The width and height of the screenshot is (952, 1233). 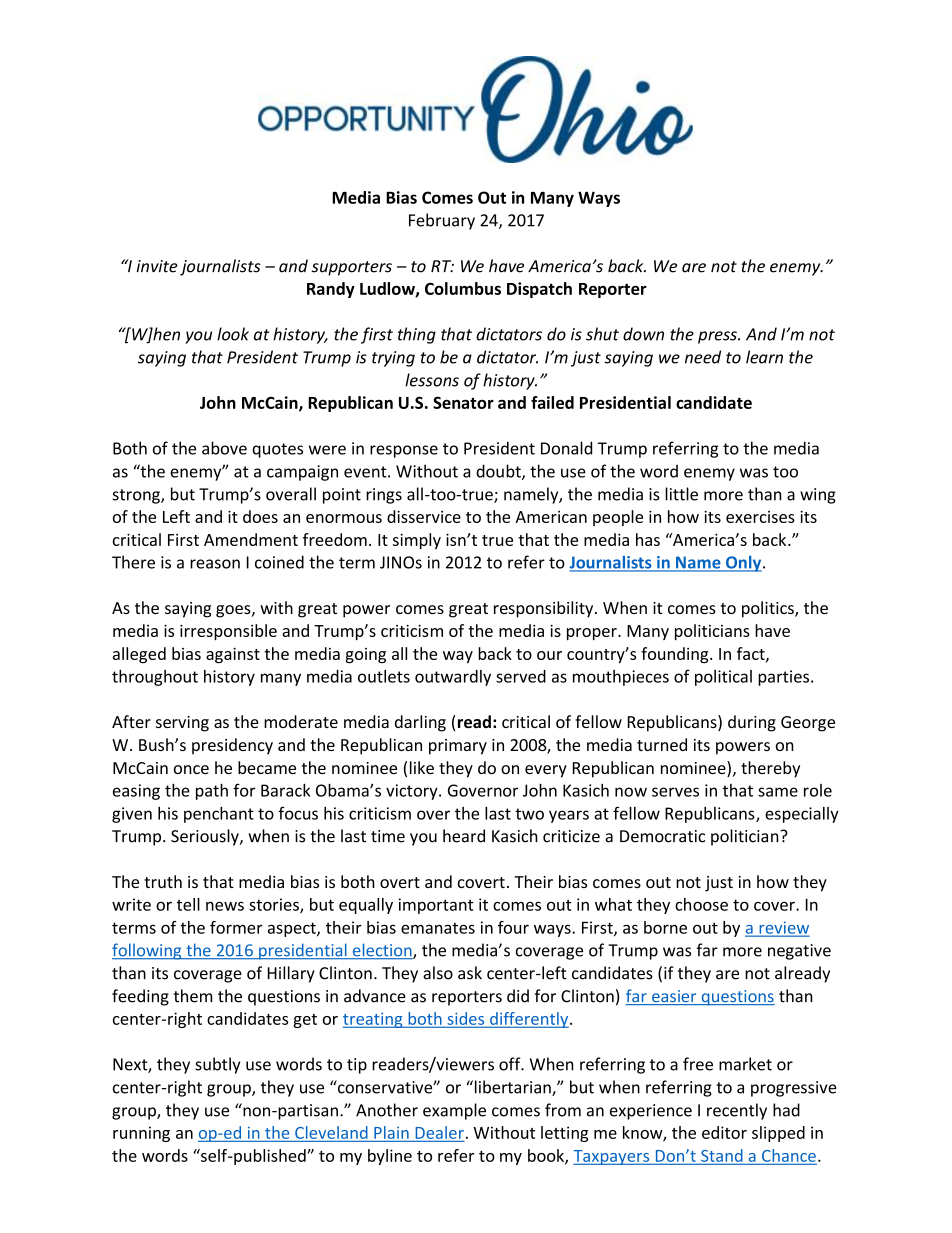 What do you see at coordinates (643, 334) in the screenshot?
I see `down` at bounding box center [643, 334].
